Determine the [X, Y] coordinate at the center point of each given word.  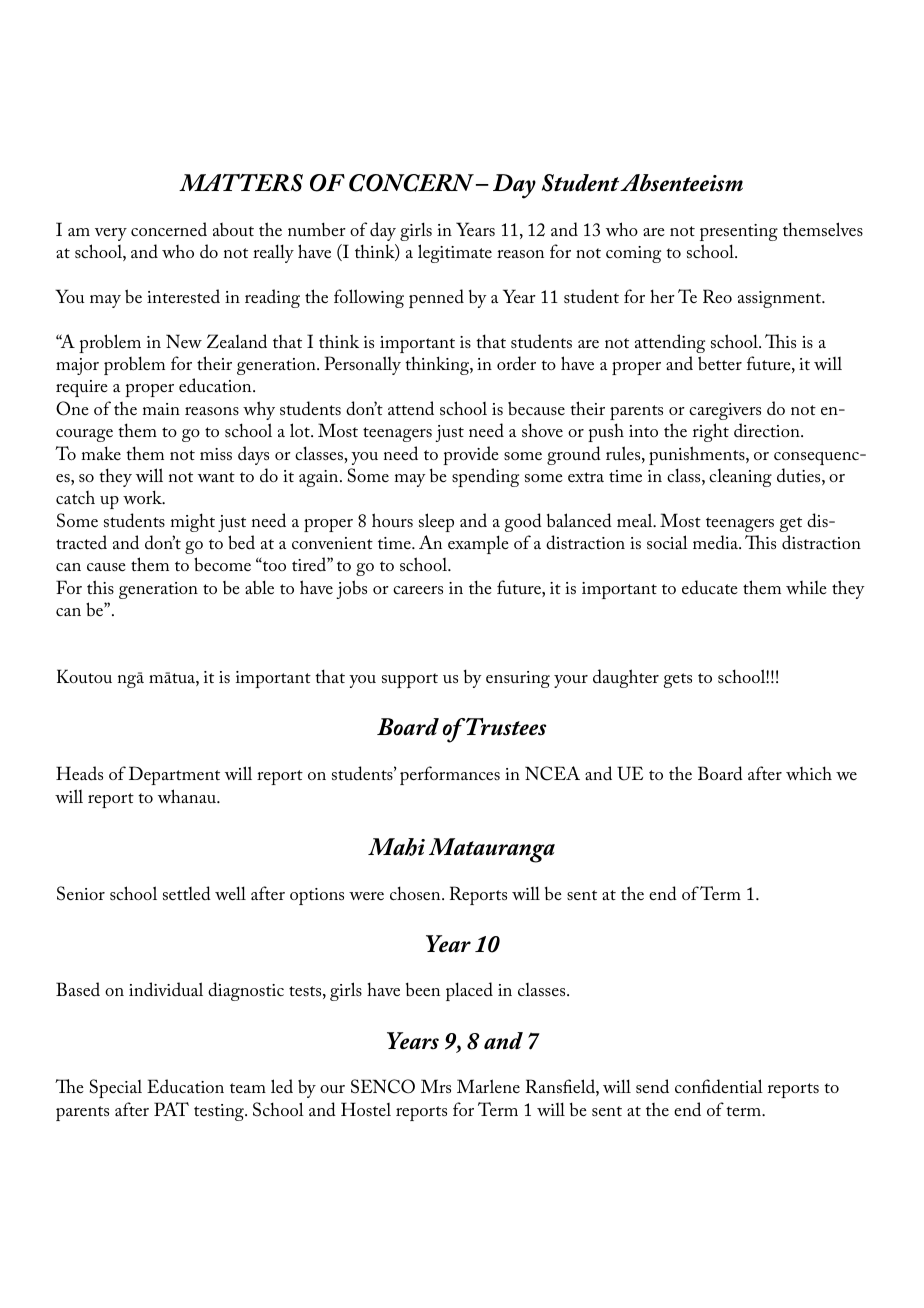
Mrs [436, 1086]
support [410, 680]
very [111, 234]
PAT [171, 1109]
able [259, 587]
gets [678, 680]
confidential [719, 1086]
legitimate [455, 253]
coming [633, 254]
